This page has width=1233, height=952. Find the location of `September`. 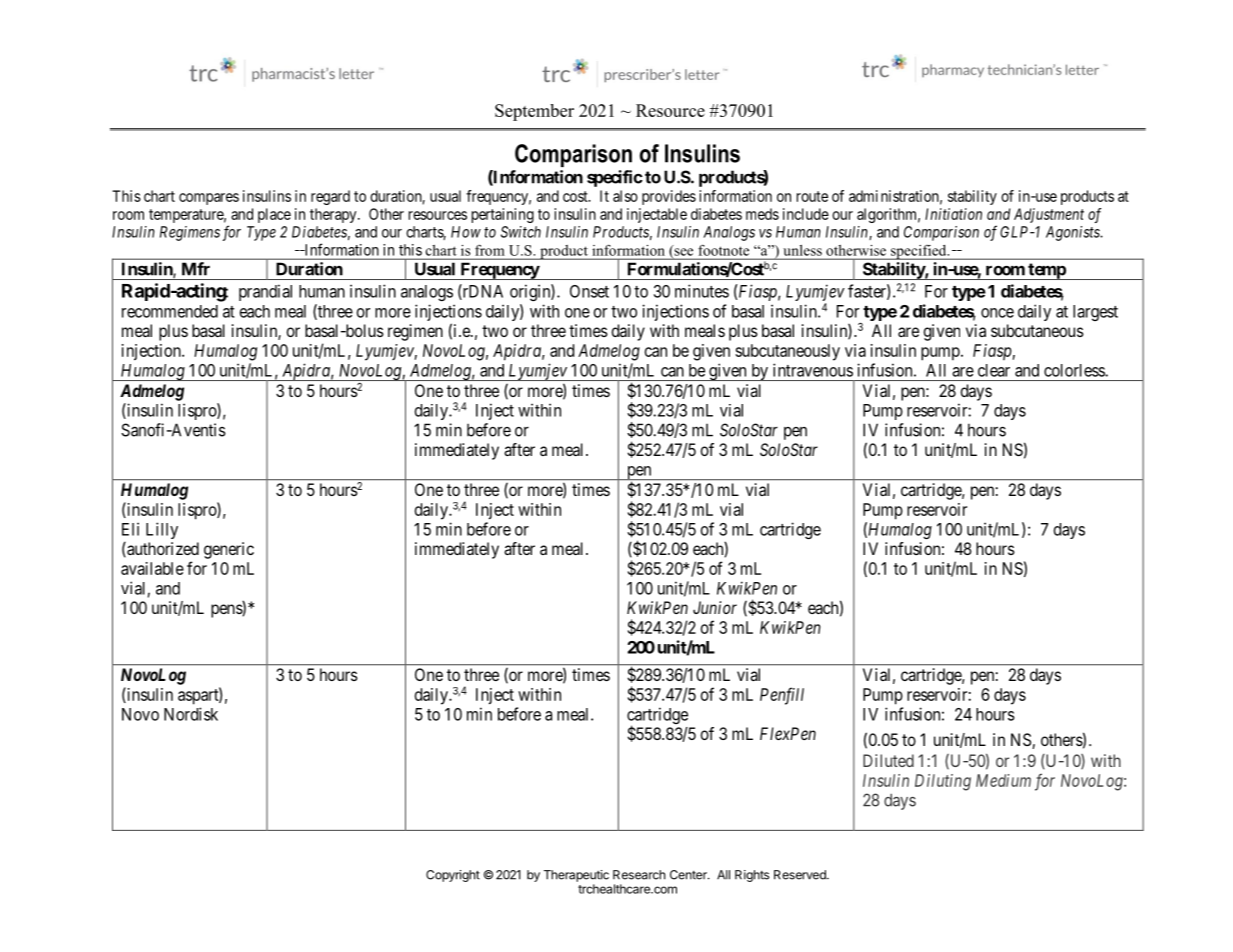

September is located at coordinates (534, 112).
